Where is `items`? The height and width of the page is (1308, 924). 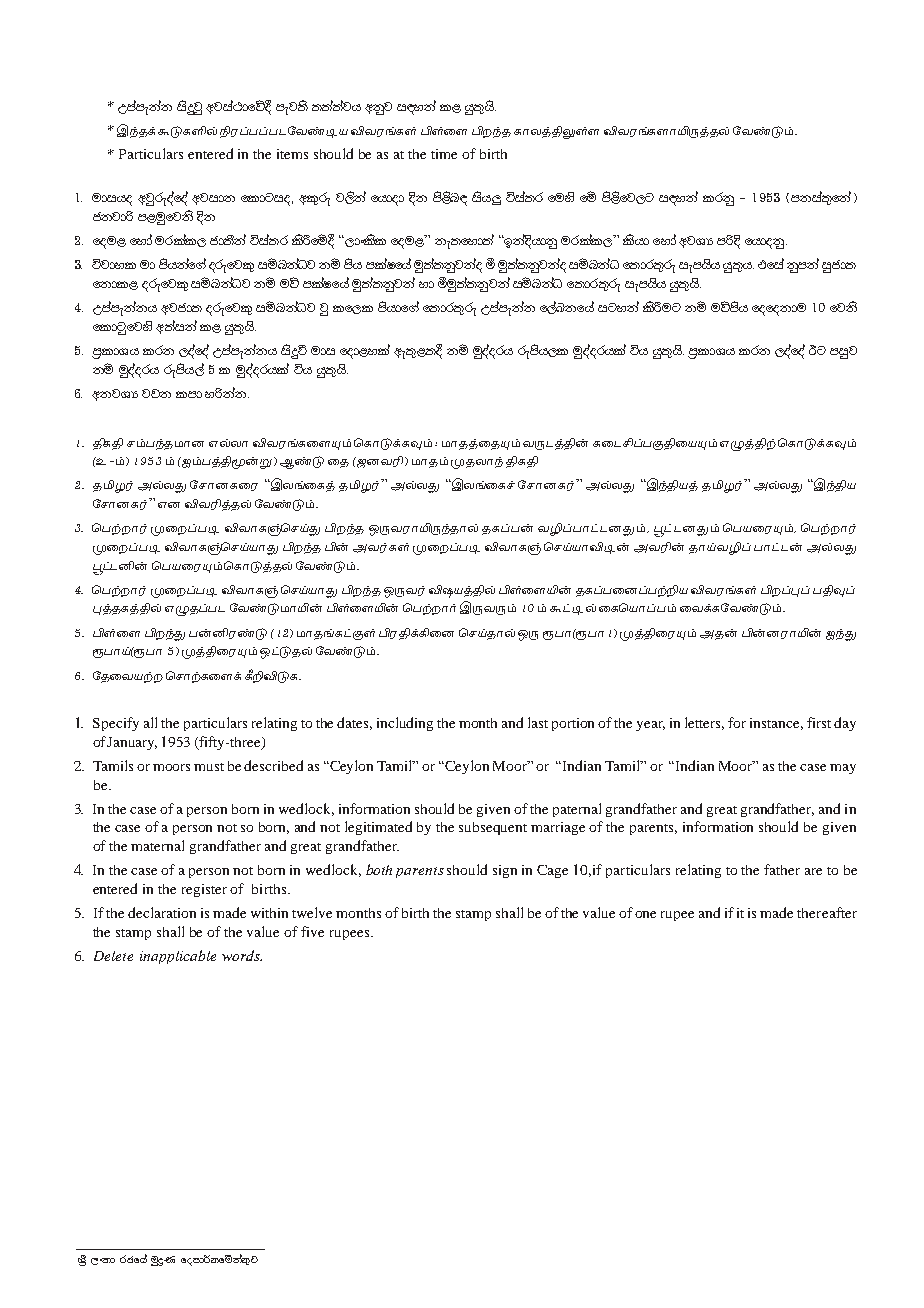
items is located at coordinates (292, 154).
